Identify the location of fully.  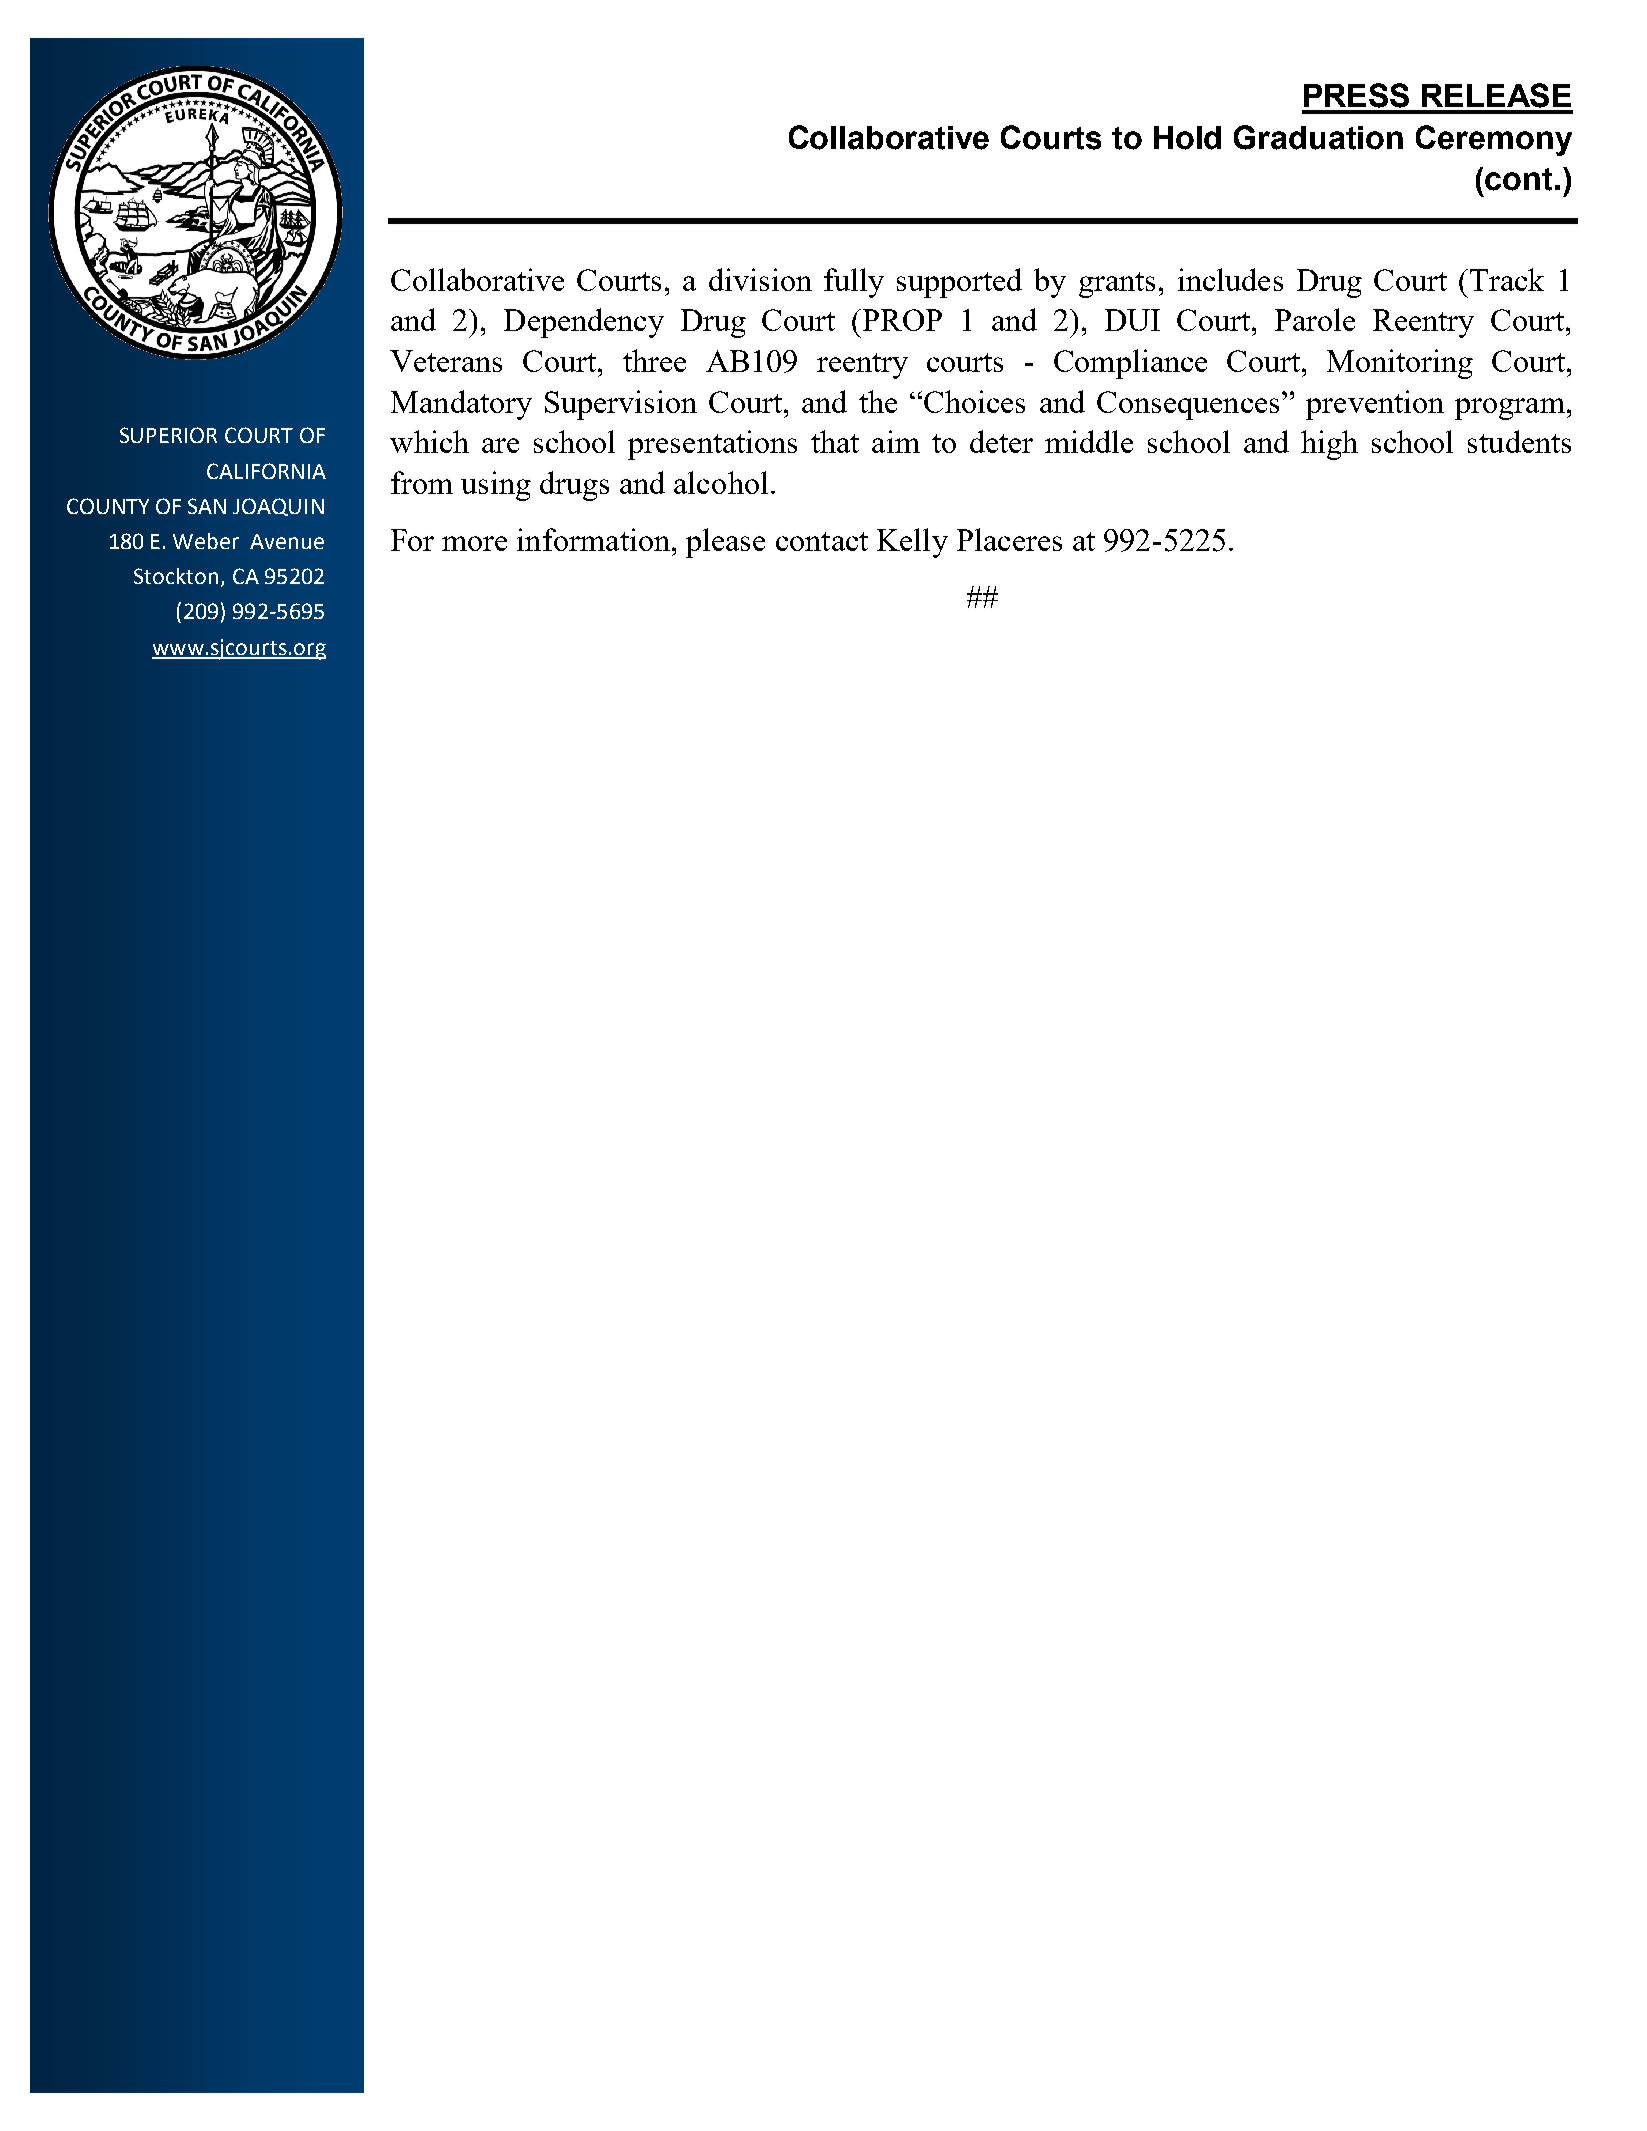
(854, 283).
